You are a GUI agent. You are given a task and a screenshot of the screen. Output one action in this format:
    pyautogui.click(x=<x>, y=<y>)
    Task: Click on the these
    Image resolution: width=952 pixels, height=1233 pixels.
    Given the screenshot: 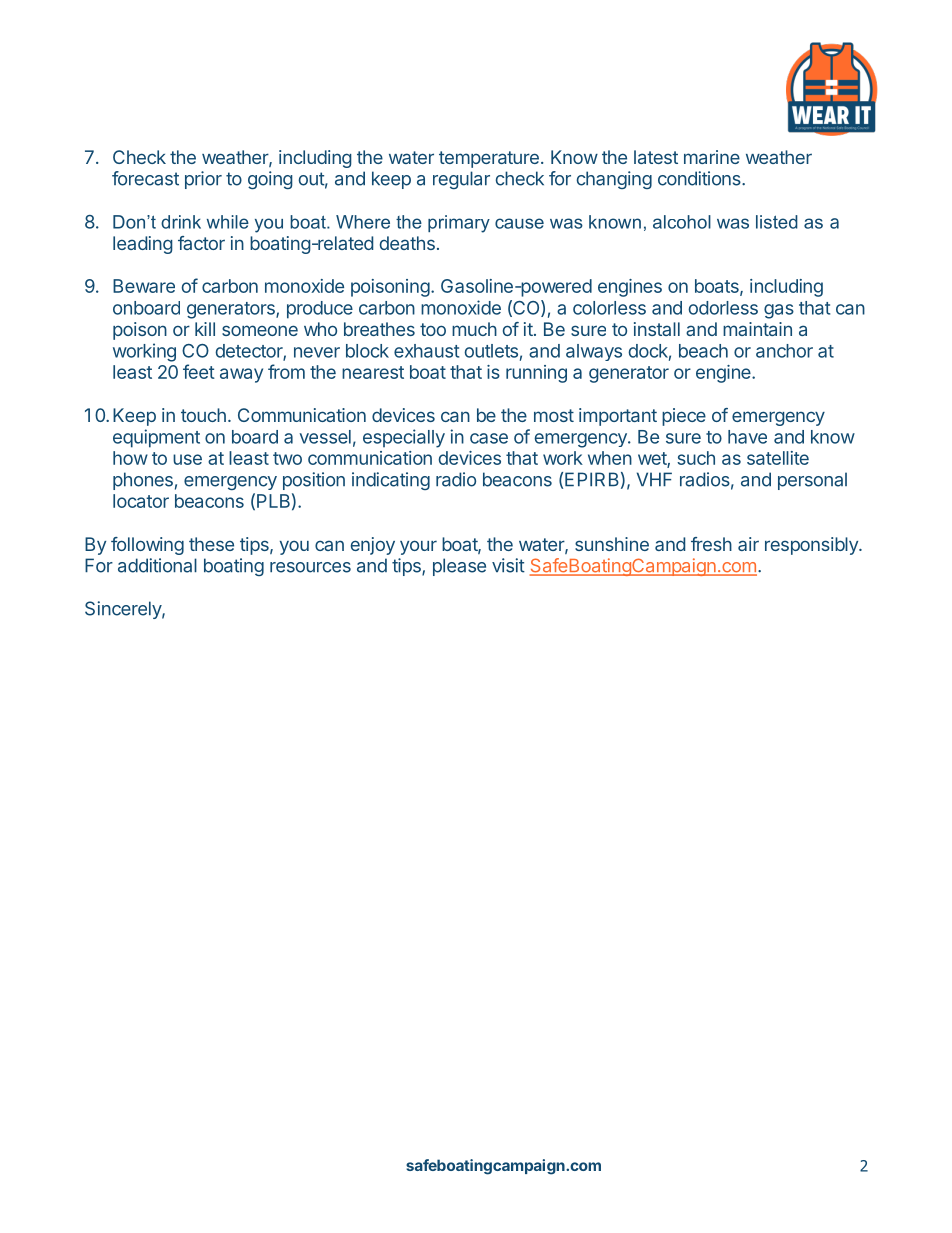 What is the action you would take?
    pyautogui.click(x=211, y=544)
